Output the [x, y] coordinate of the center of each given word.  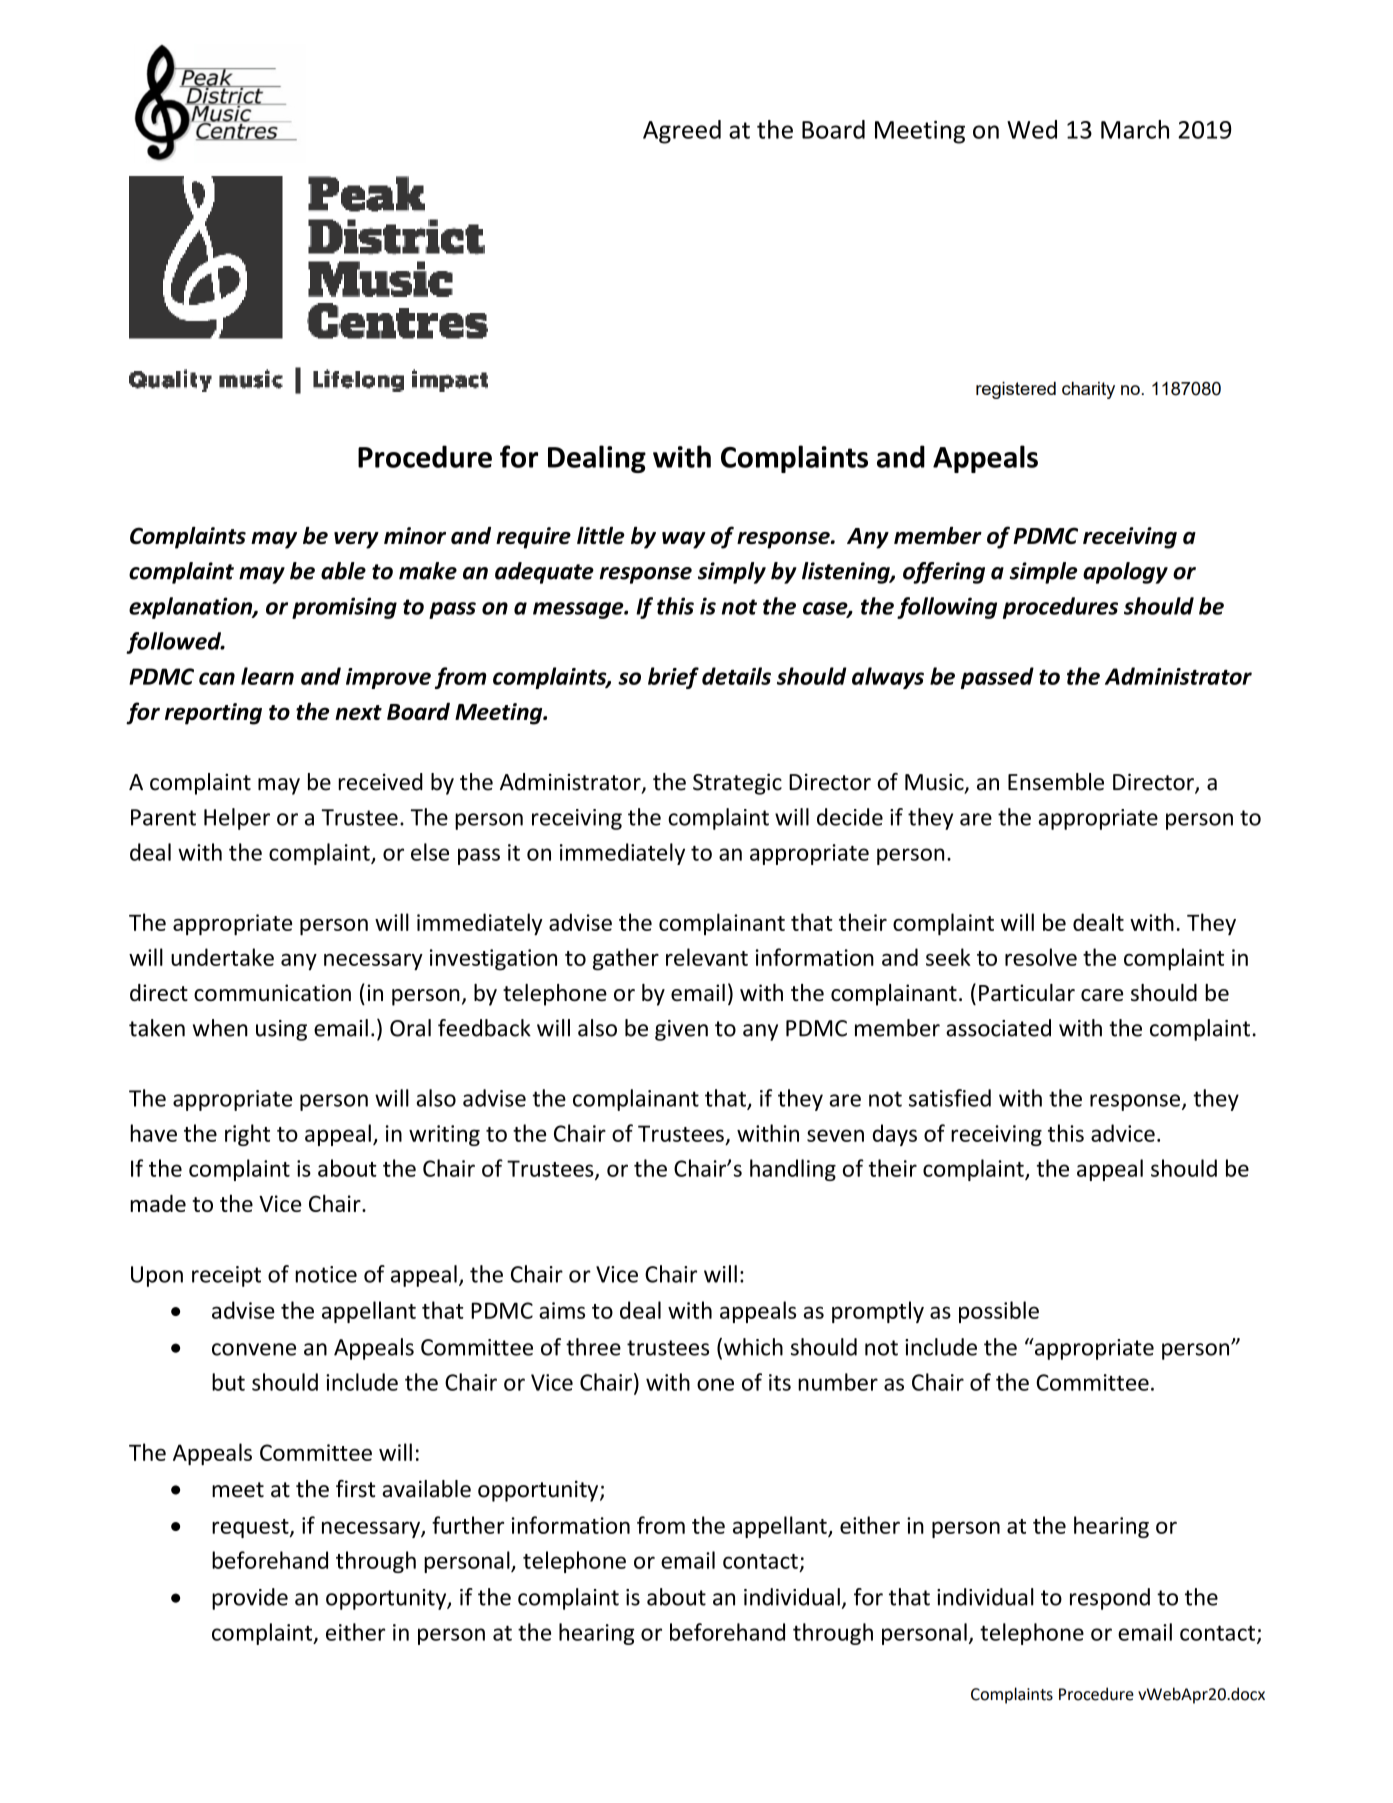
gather [626, 959]
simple [1044, 573]
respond [1110, 1599]
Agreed [682, 132]
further [468, 1525]
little [600, 535]
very [356, 540]
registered [1016, 390]
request [251, 1528]
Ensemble [1056, 782]
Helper [237, 819]
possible [999, 1312]
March [1135, 129]
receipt [226, 1276]
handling [793, 1170]
